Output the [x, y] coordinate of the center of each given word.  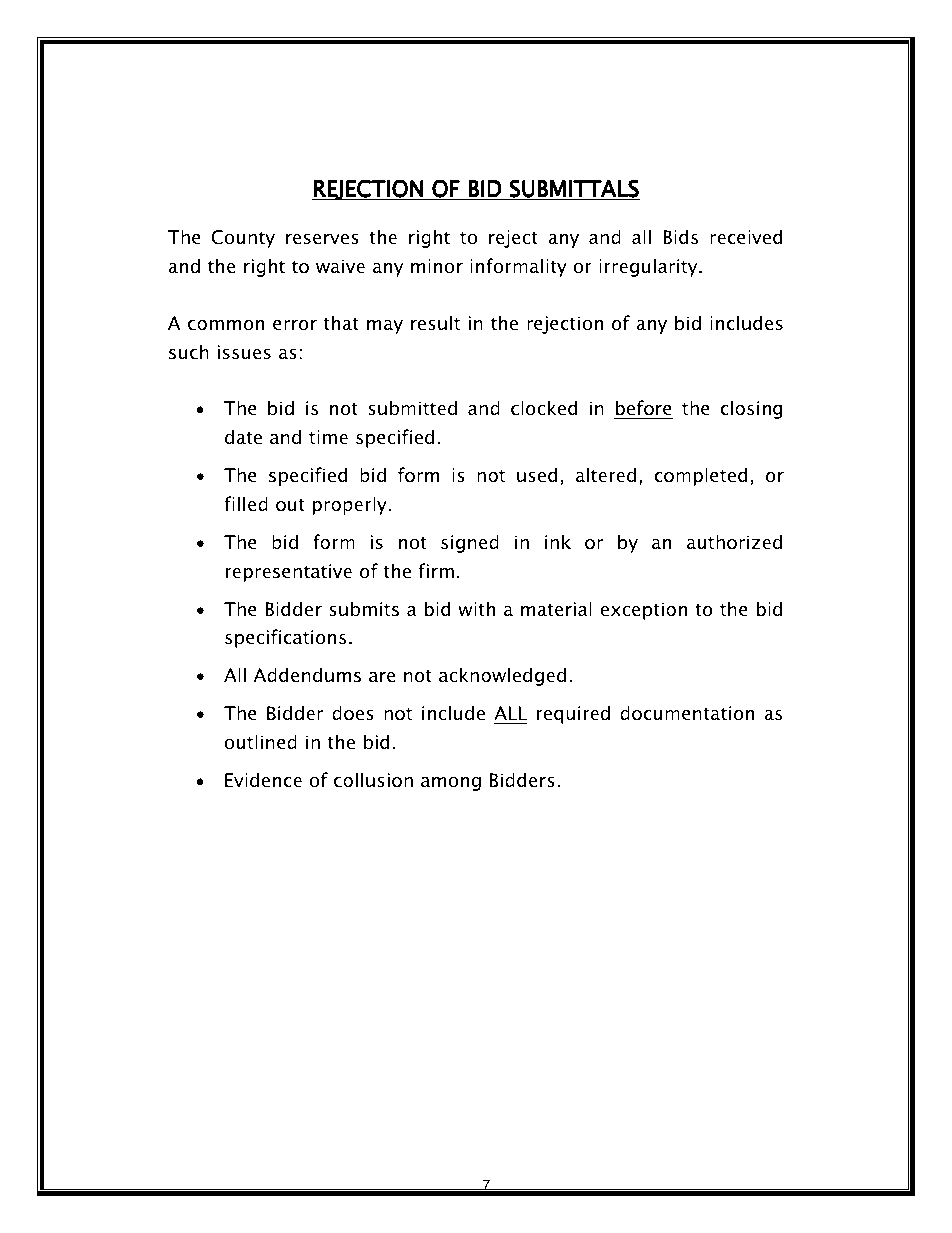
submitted [412, 408]
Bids [680, 237]
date [243, 437]
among [451, 784]
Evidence [263, 780]
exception [643, 611]
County [243, 239]
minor [437, 266]
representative [288, 573]
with [476, 608]
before [643, 409]
